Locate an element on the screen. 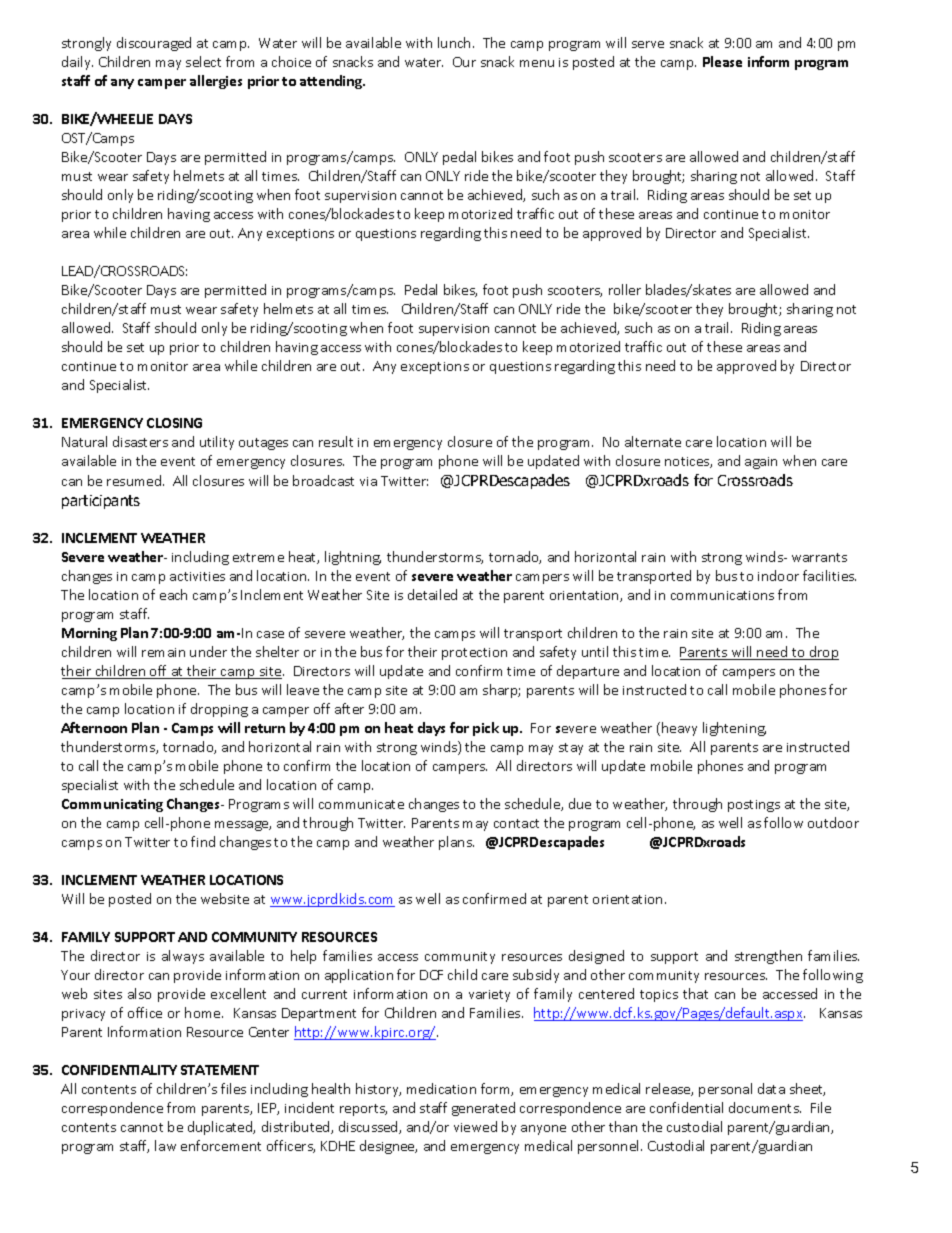 This screenshot has height=1233, width=952. postings is located at coordinates (754, 806).
